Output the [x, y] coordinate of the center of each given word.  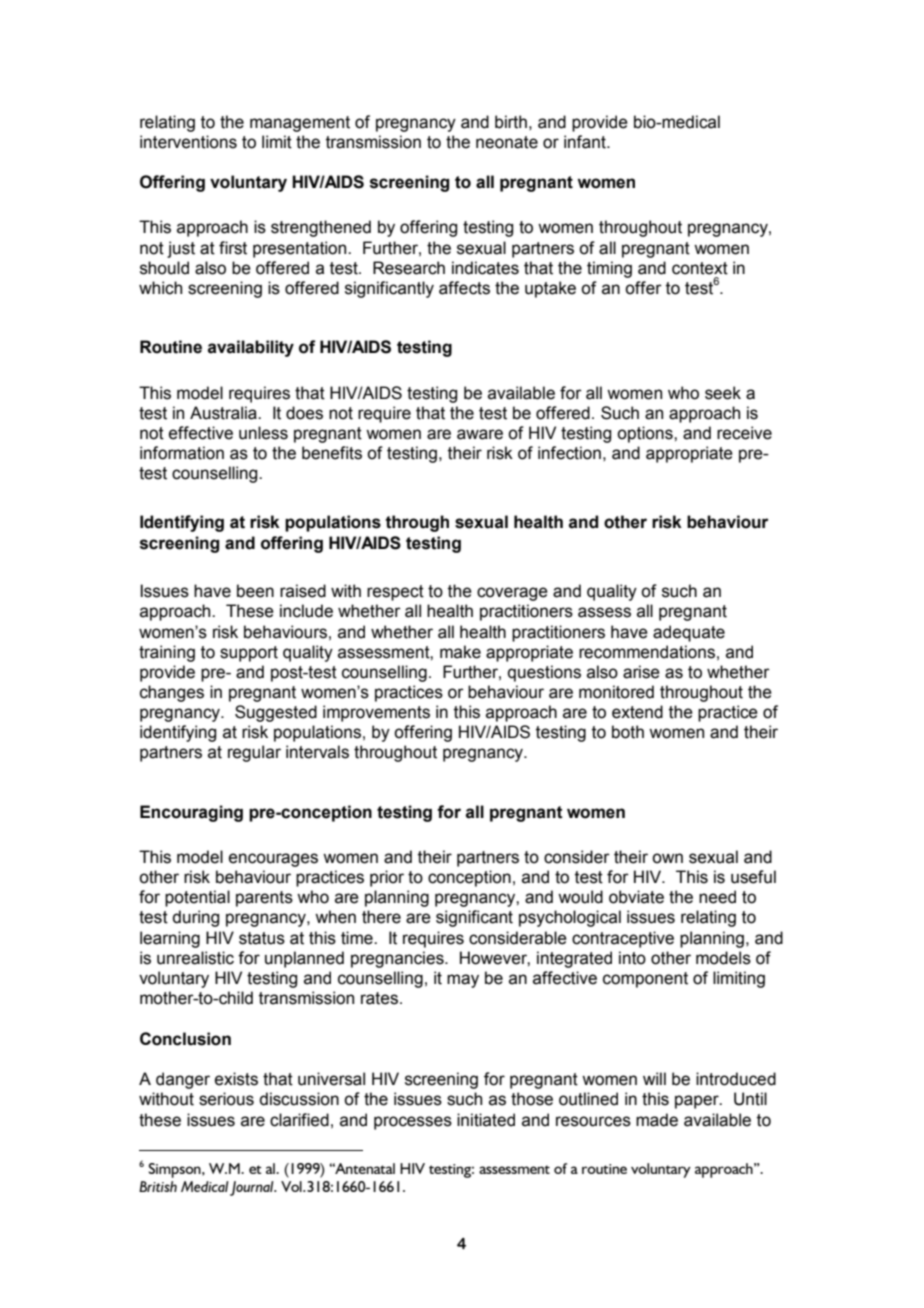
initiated [486, 1120]
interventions [188, 142]
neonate [507, 142]
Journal [253, 1188]
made [657, 1120]
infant [586, 142]
